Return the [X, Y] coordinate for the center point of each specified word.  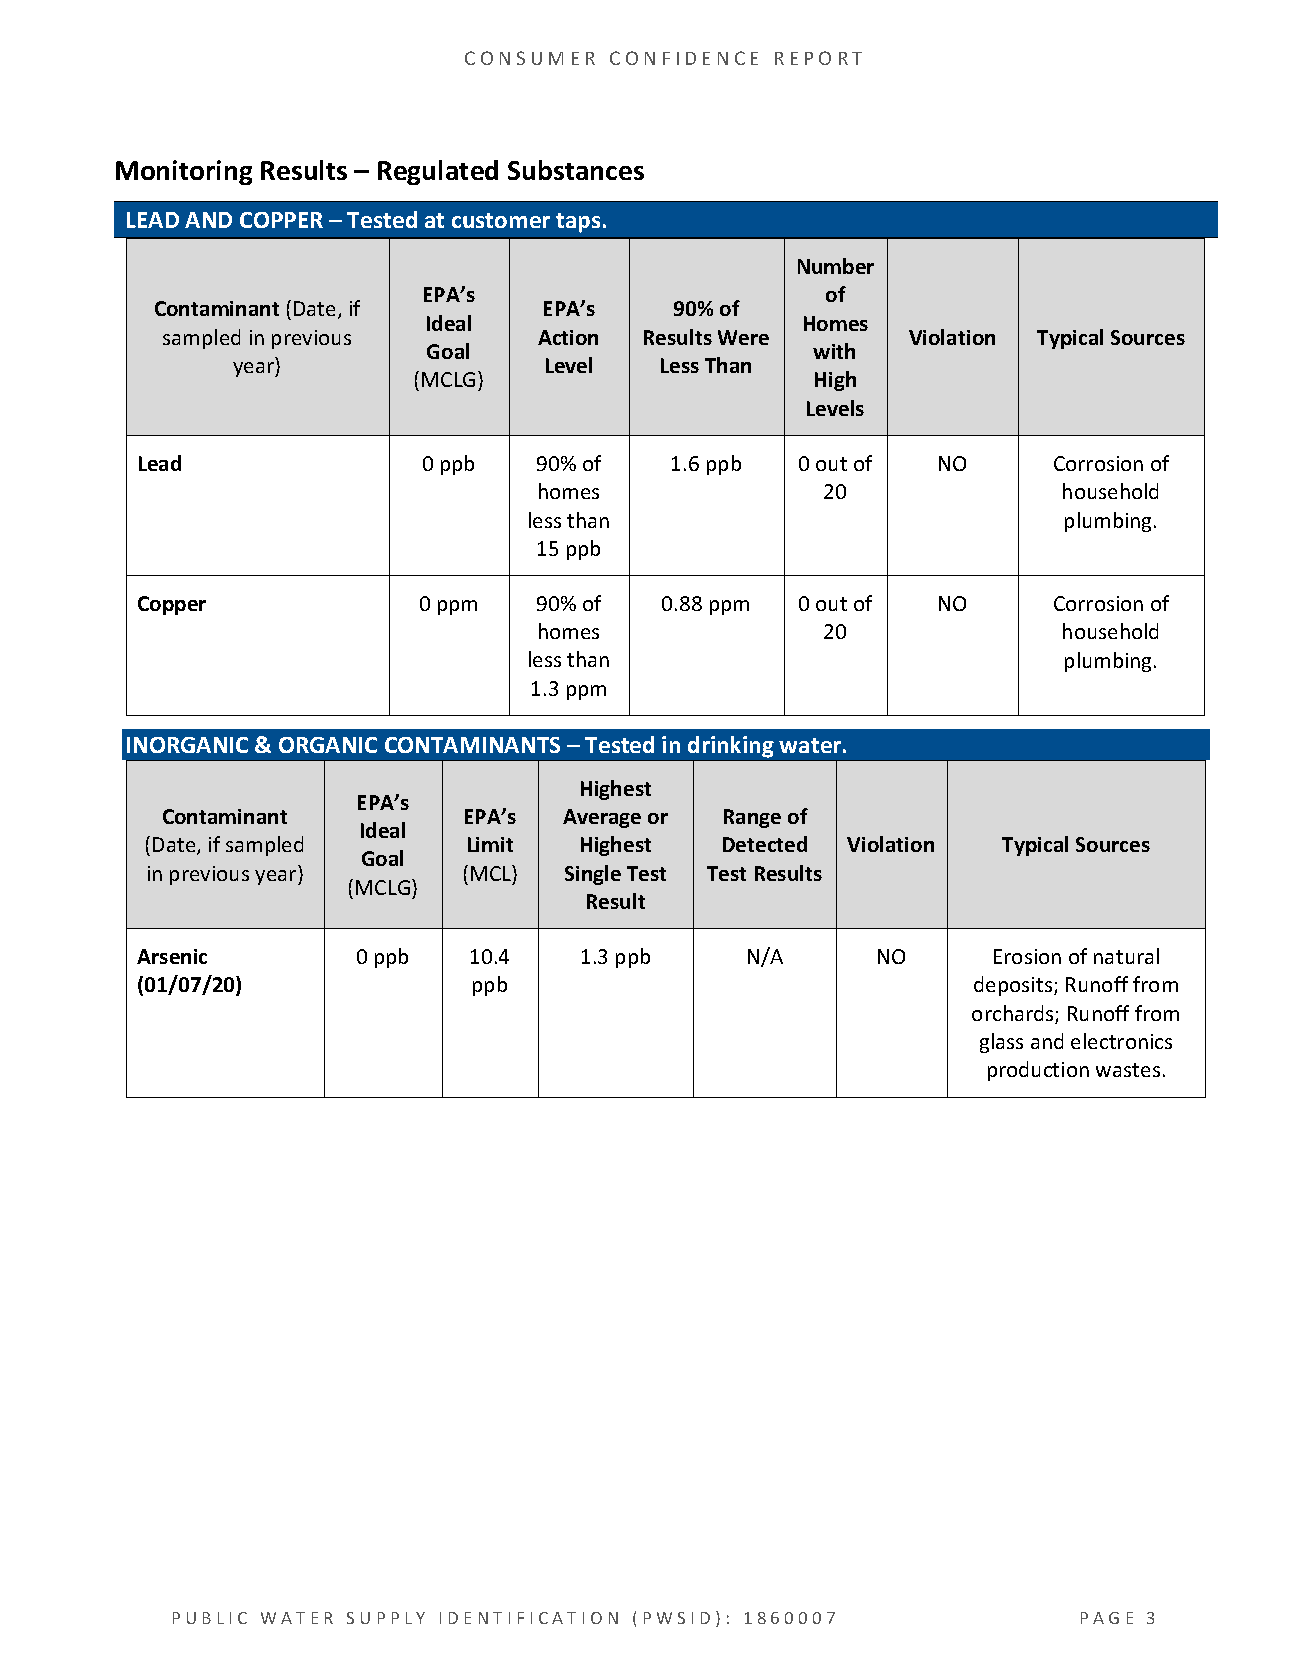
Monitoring [184, 172]
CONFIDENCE [684, 58]
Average [602, 818]
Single [593, 875]
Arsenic [172, 956]
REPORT [818, 58]
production [1038, 1071]
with [834, 351]
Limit [490, 844]
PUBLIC [210, 1618]
